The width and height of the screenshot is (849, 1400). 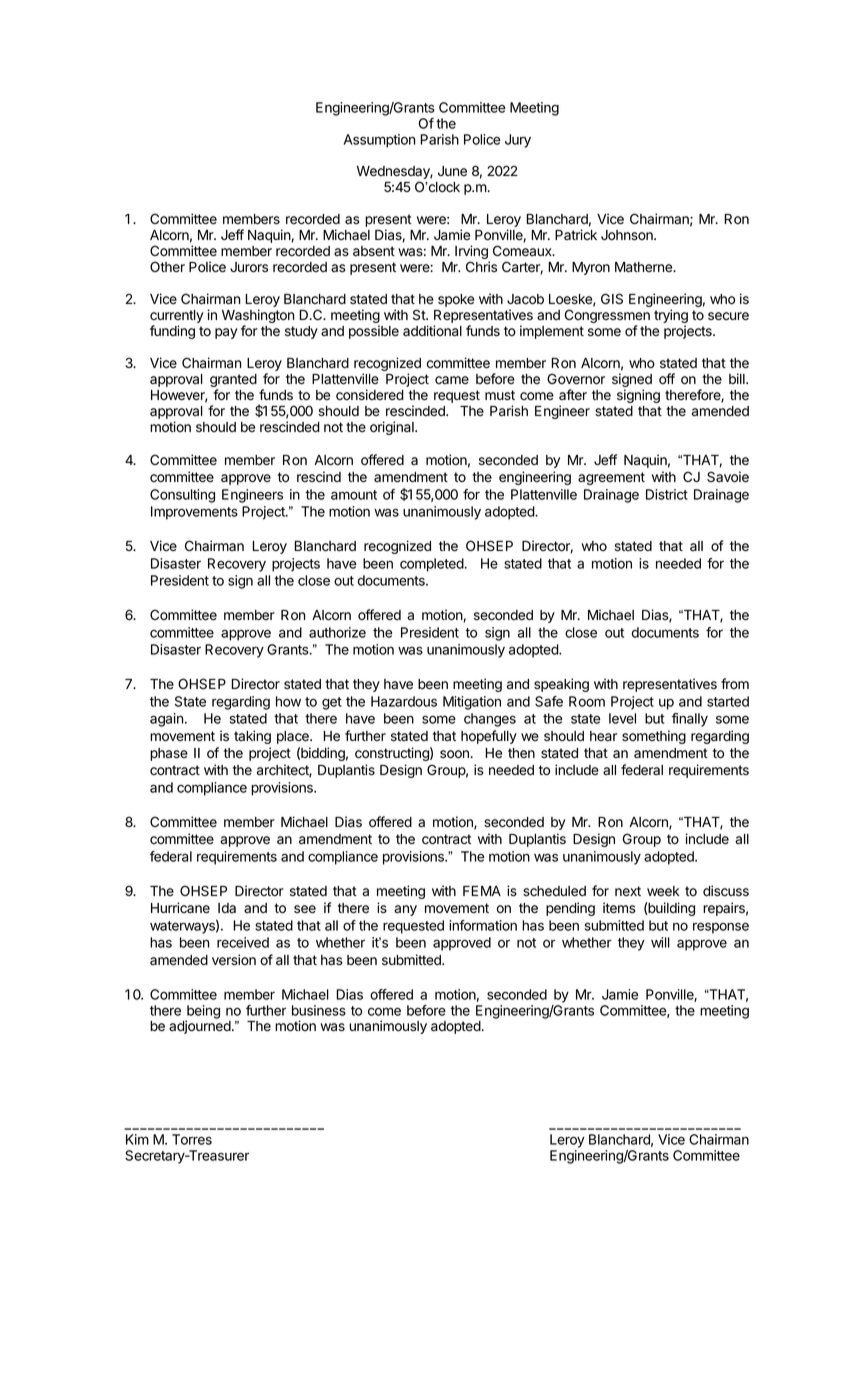 What do you see at coordinates (405, 910) in the screenshot?
I see `any` at bounding box center [405, 910].
